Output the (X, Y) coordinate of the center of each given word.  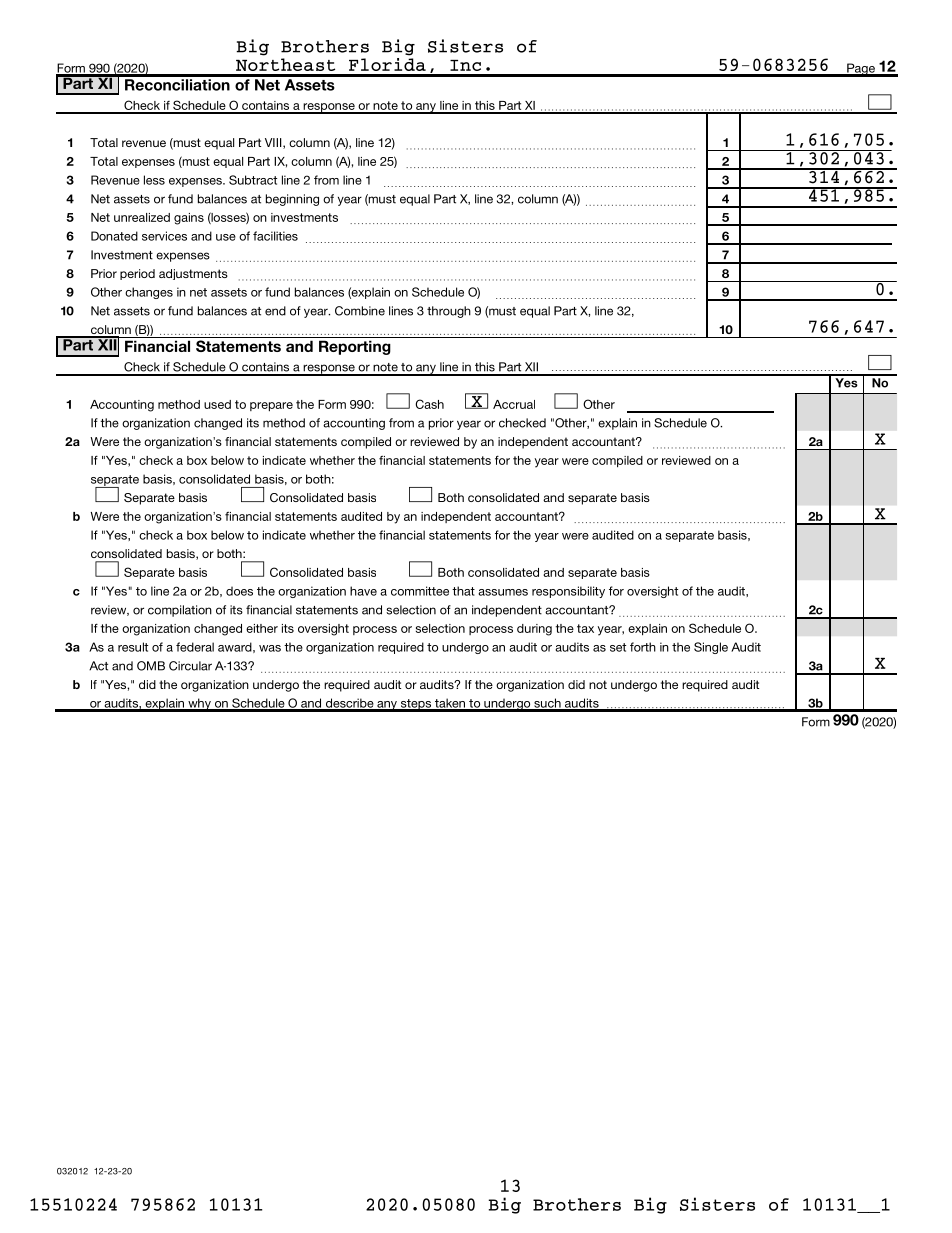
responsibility (568, 592)
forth (643, 647)
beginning (292, 200)
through (449, 312)
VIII (274, 143)
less (154, 180)
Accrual (514, 404)
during (534, 630)
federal (195, 647)
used (217, 404)
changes (149, 293)
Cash (429, 404)
